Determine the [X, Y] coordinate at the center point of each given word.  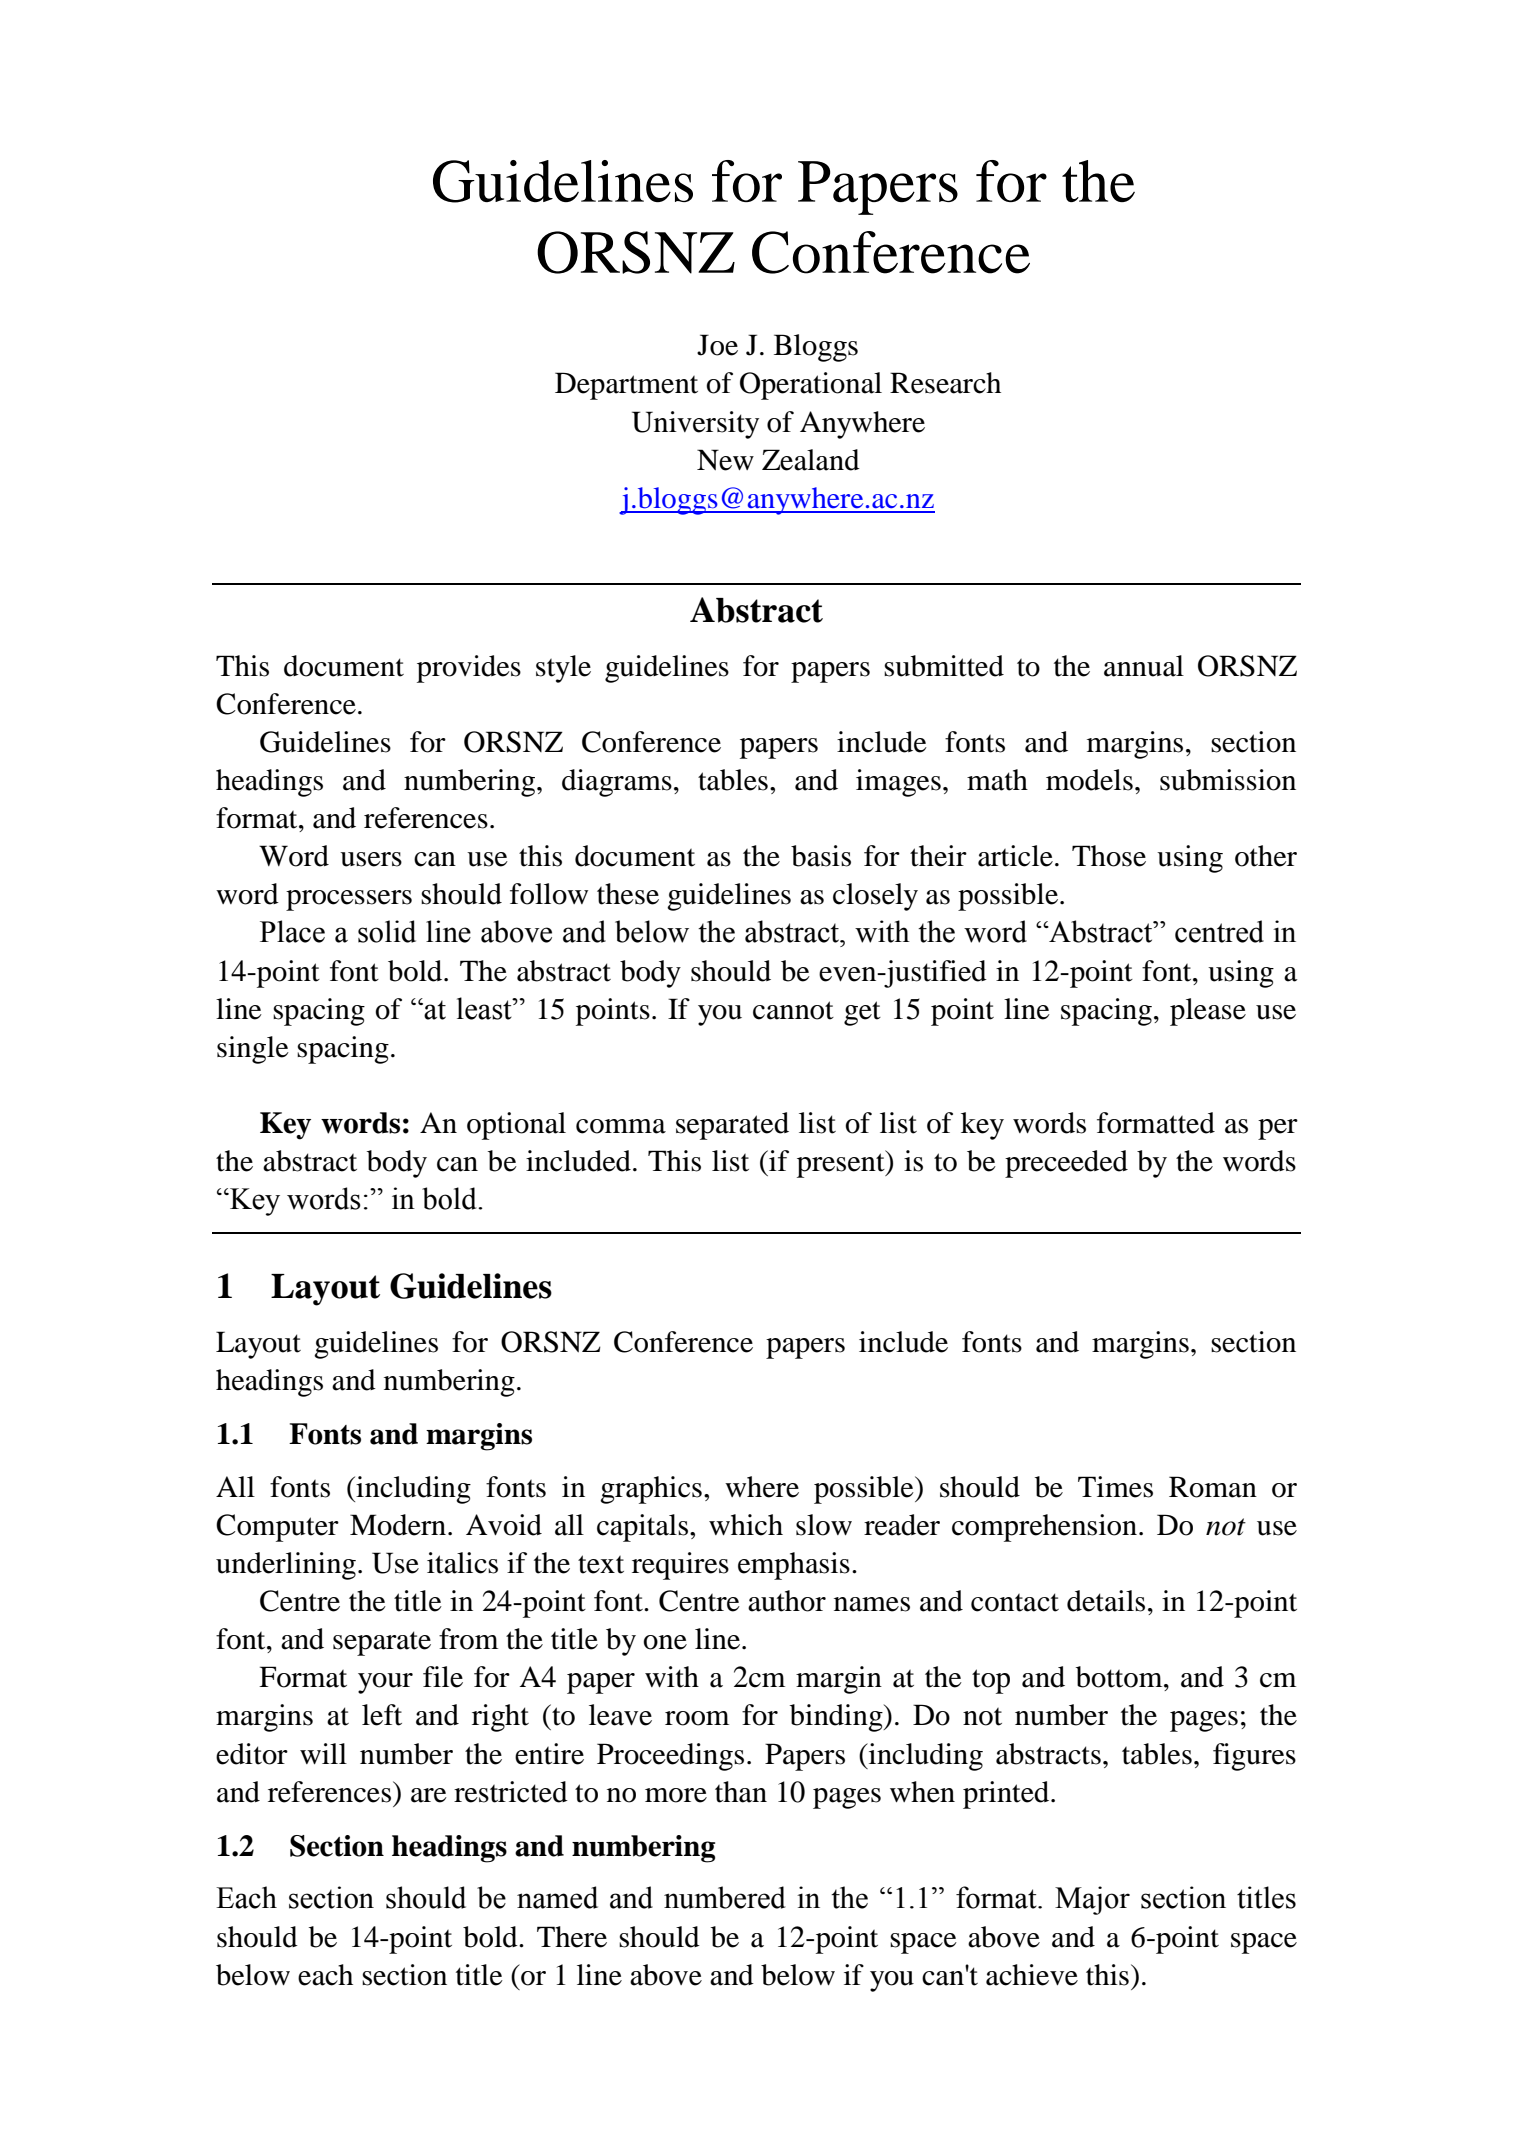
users [371, 859]
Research [945, 383]
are [429, 1795]
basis [821, 856]
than [741, 1792]
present [842, 1164]
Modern [398, 1525]
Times [1115, 1487]
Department [626, 386]
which [746, 1525]
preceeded [1066, 1164]
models [1089, 780]
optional [516, 1126]
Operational [811, 386]
